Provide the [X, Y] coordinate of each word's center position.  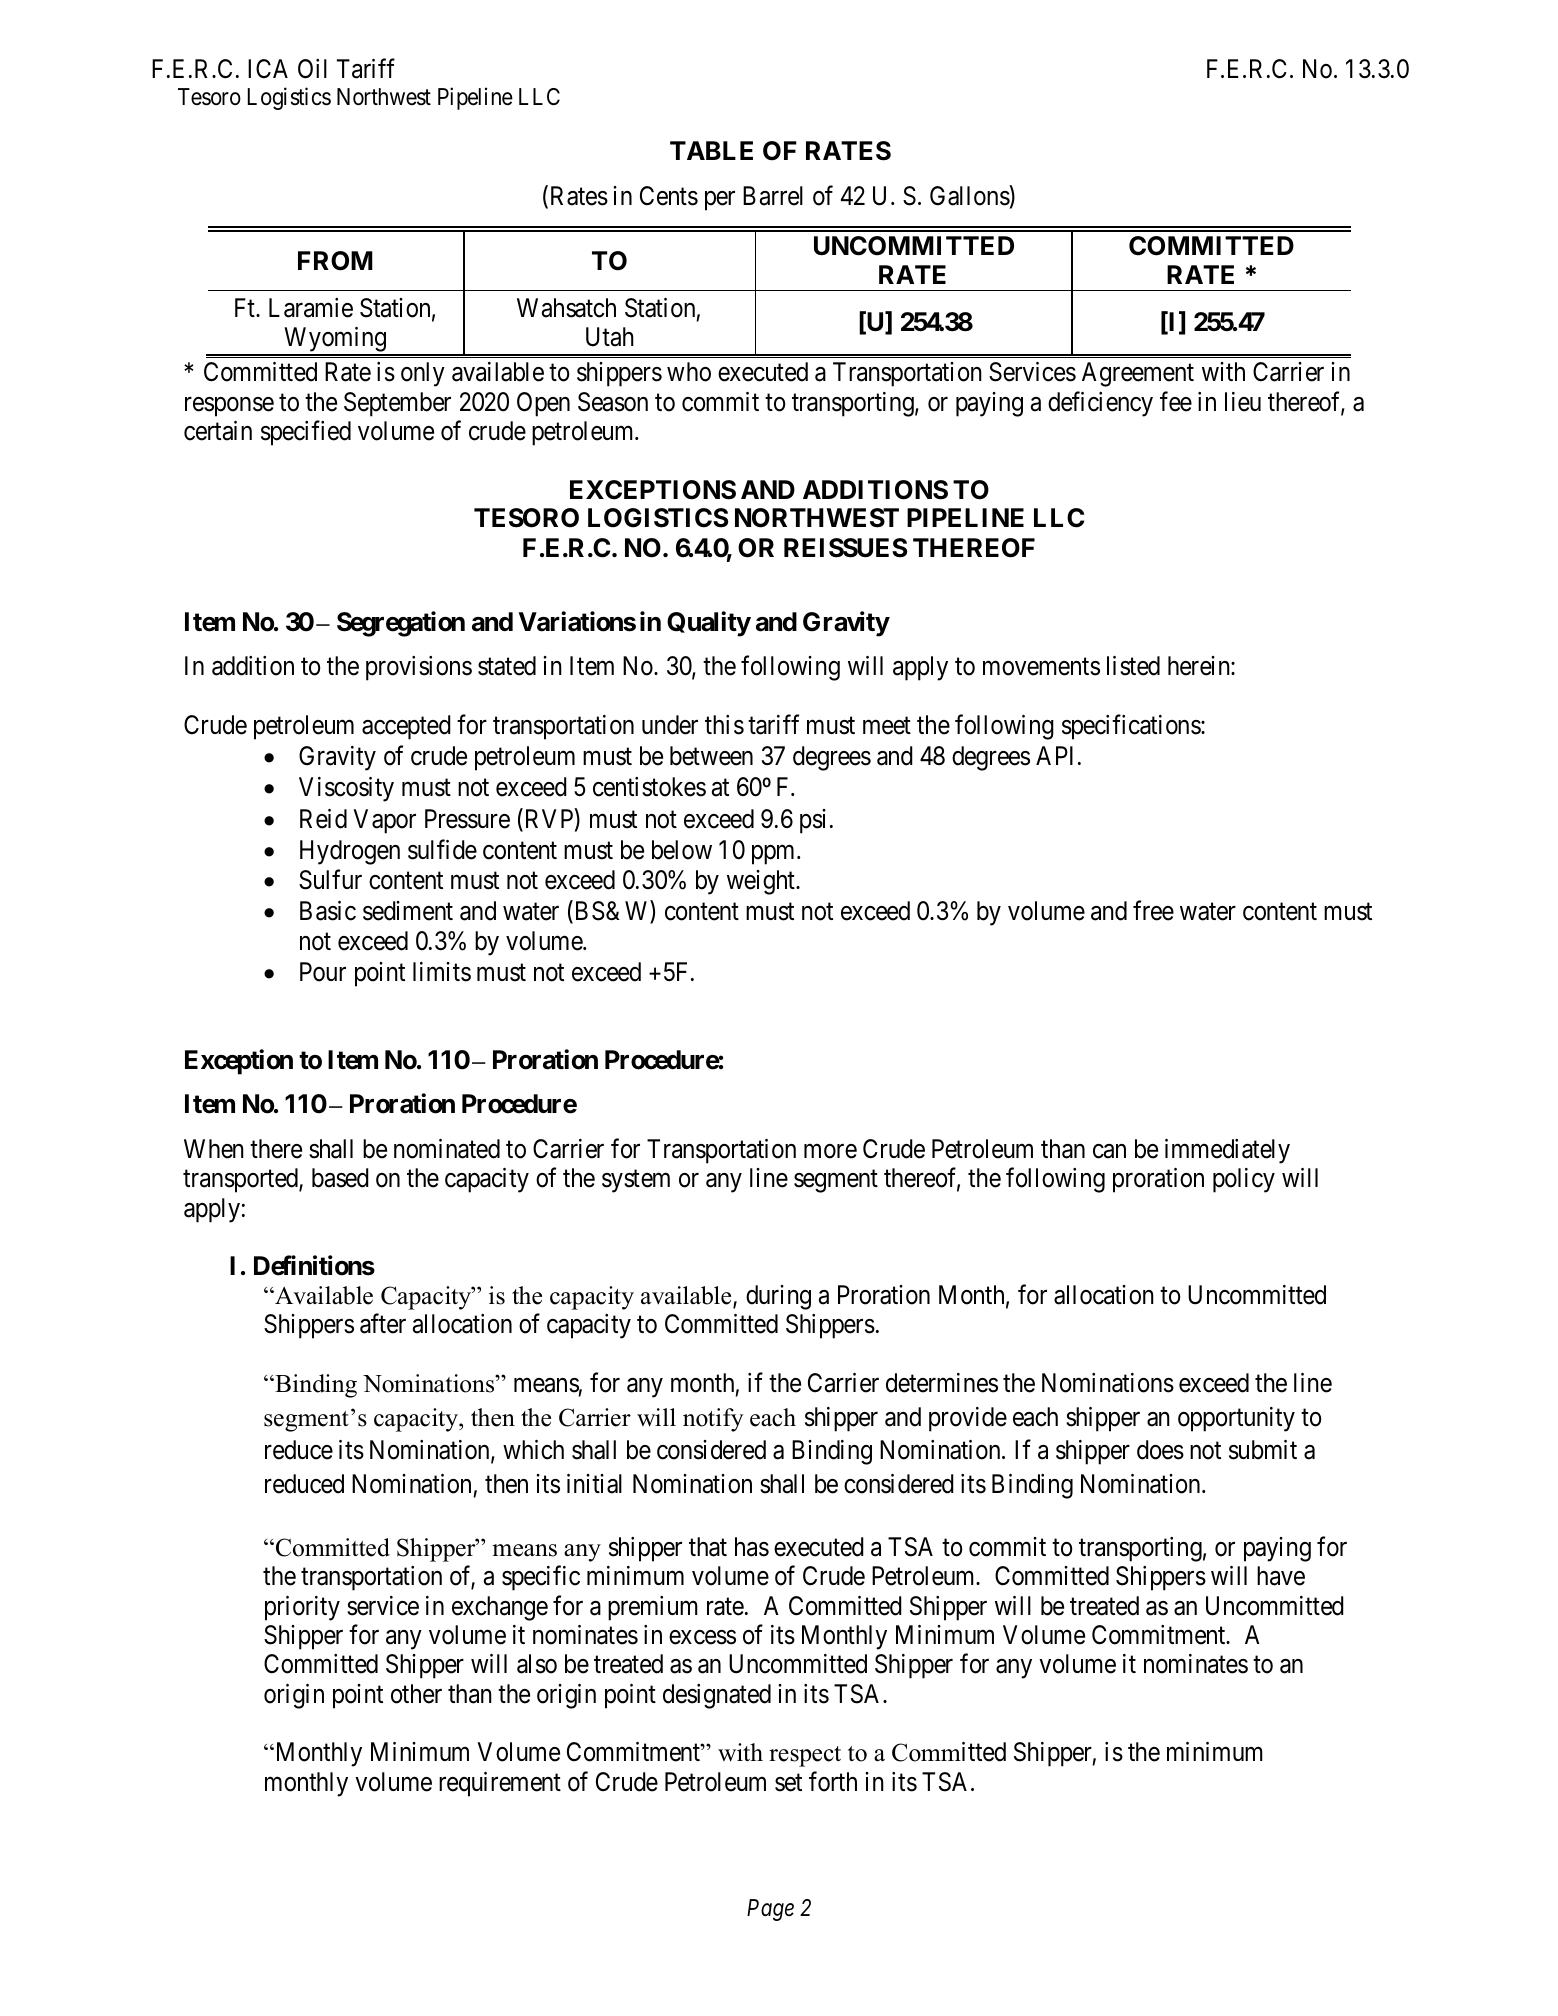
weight [762, 882]
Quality [709, 624]
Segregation [401, 624]
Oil [312, 69]
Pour [323, 972]
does [1160, 1450]
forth [833, 1781]
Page [770, 1910]
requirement [500, 1784]
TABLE [711, 150]
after [383, 1324]
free [1153, 911]
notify [713, 1420]
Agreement [1138, 374]
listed [1133, 666]
